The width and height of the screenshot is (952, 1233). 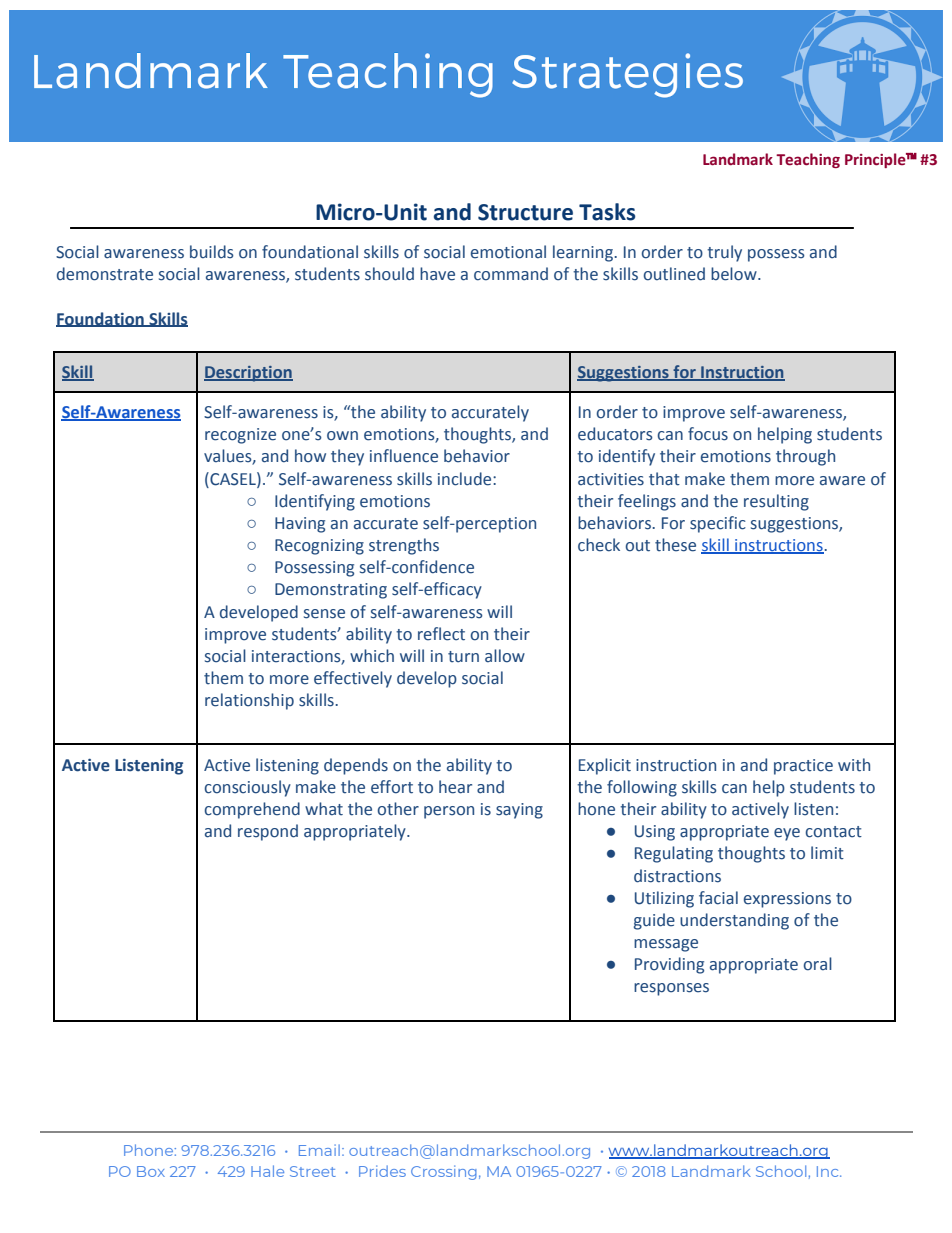 What do you see at coordinates (252, 810) in the screenshot?
I see `comprehend` at bounding box center [252, 810].
